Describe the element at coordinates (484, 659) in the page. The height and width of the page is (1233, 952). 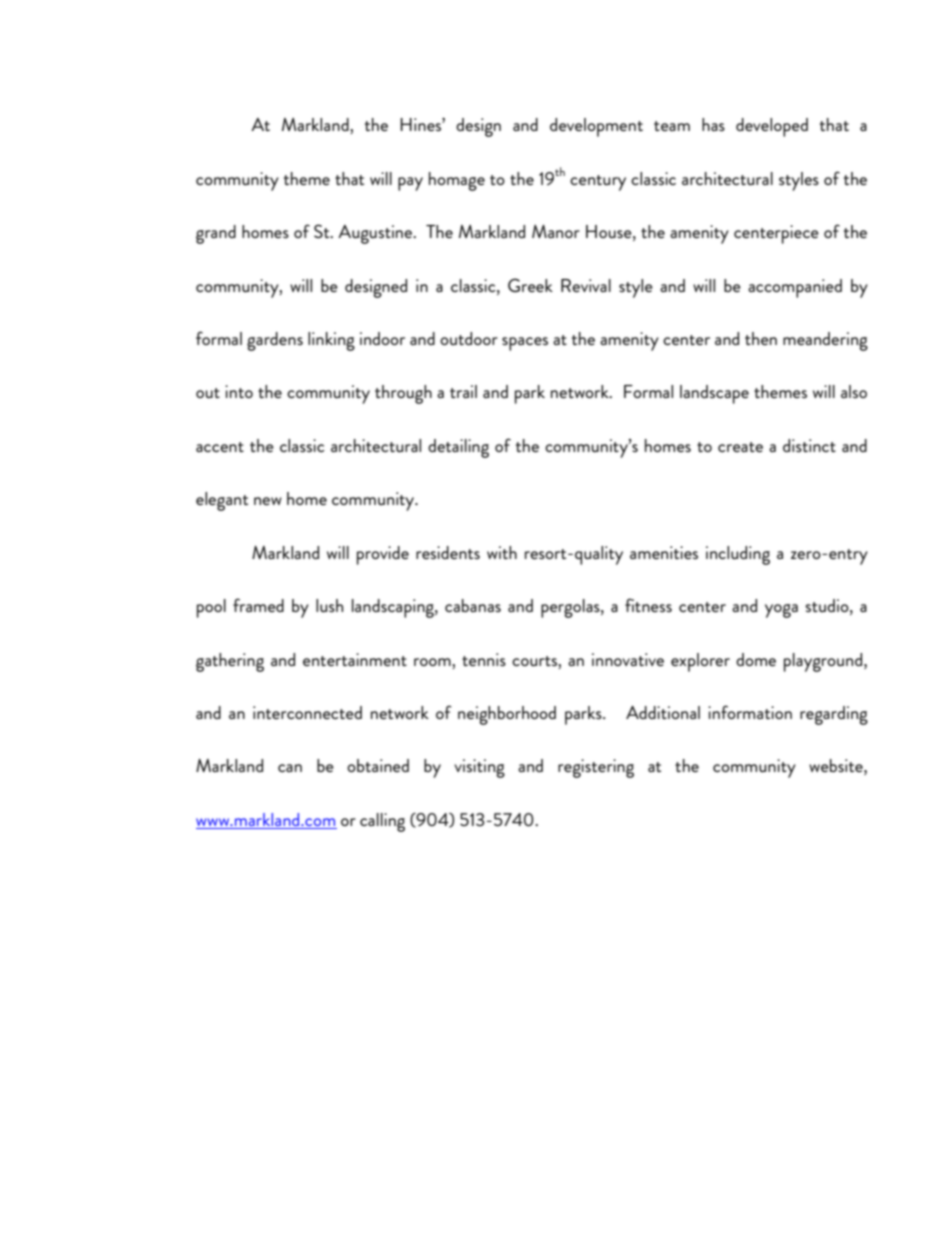
I see `tennis` at that location.
